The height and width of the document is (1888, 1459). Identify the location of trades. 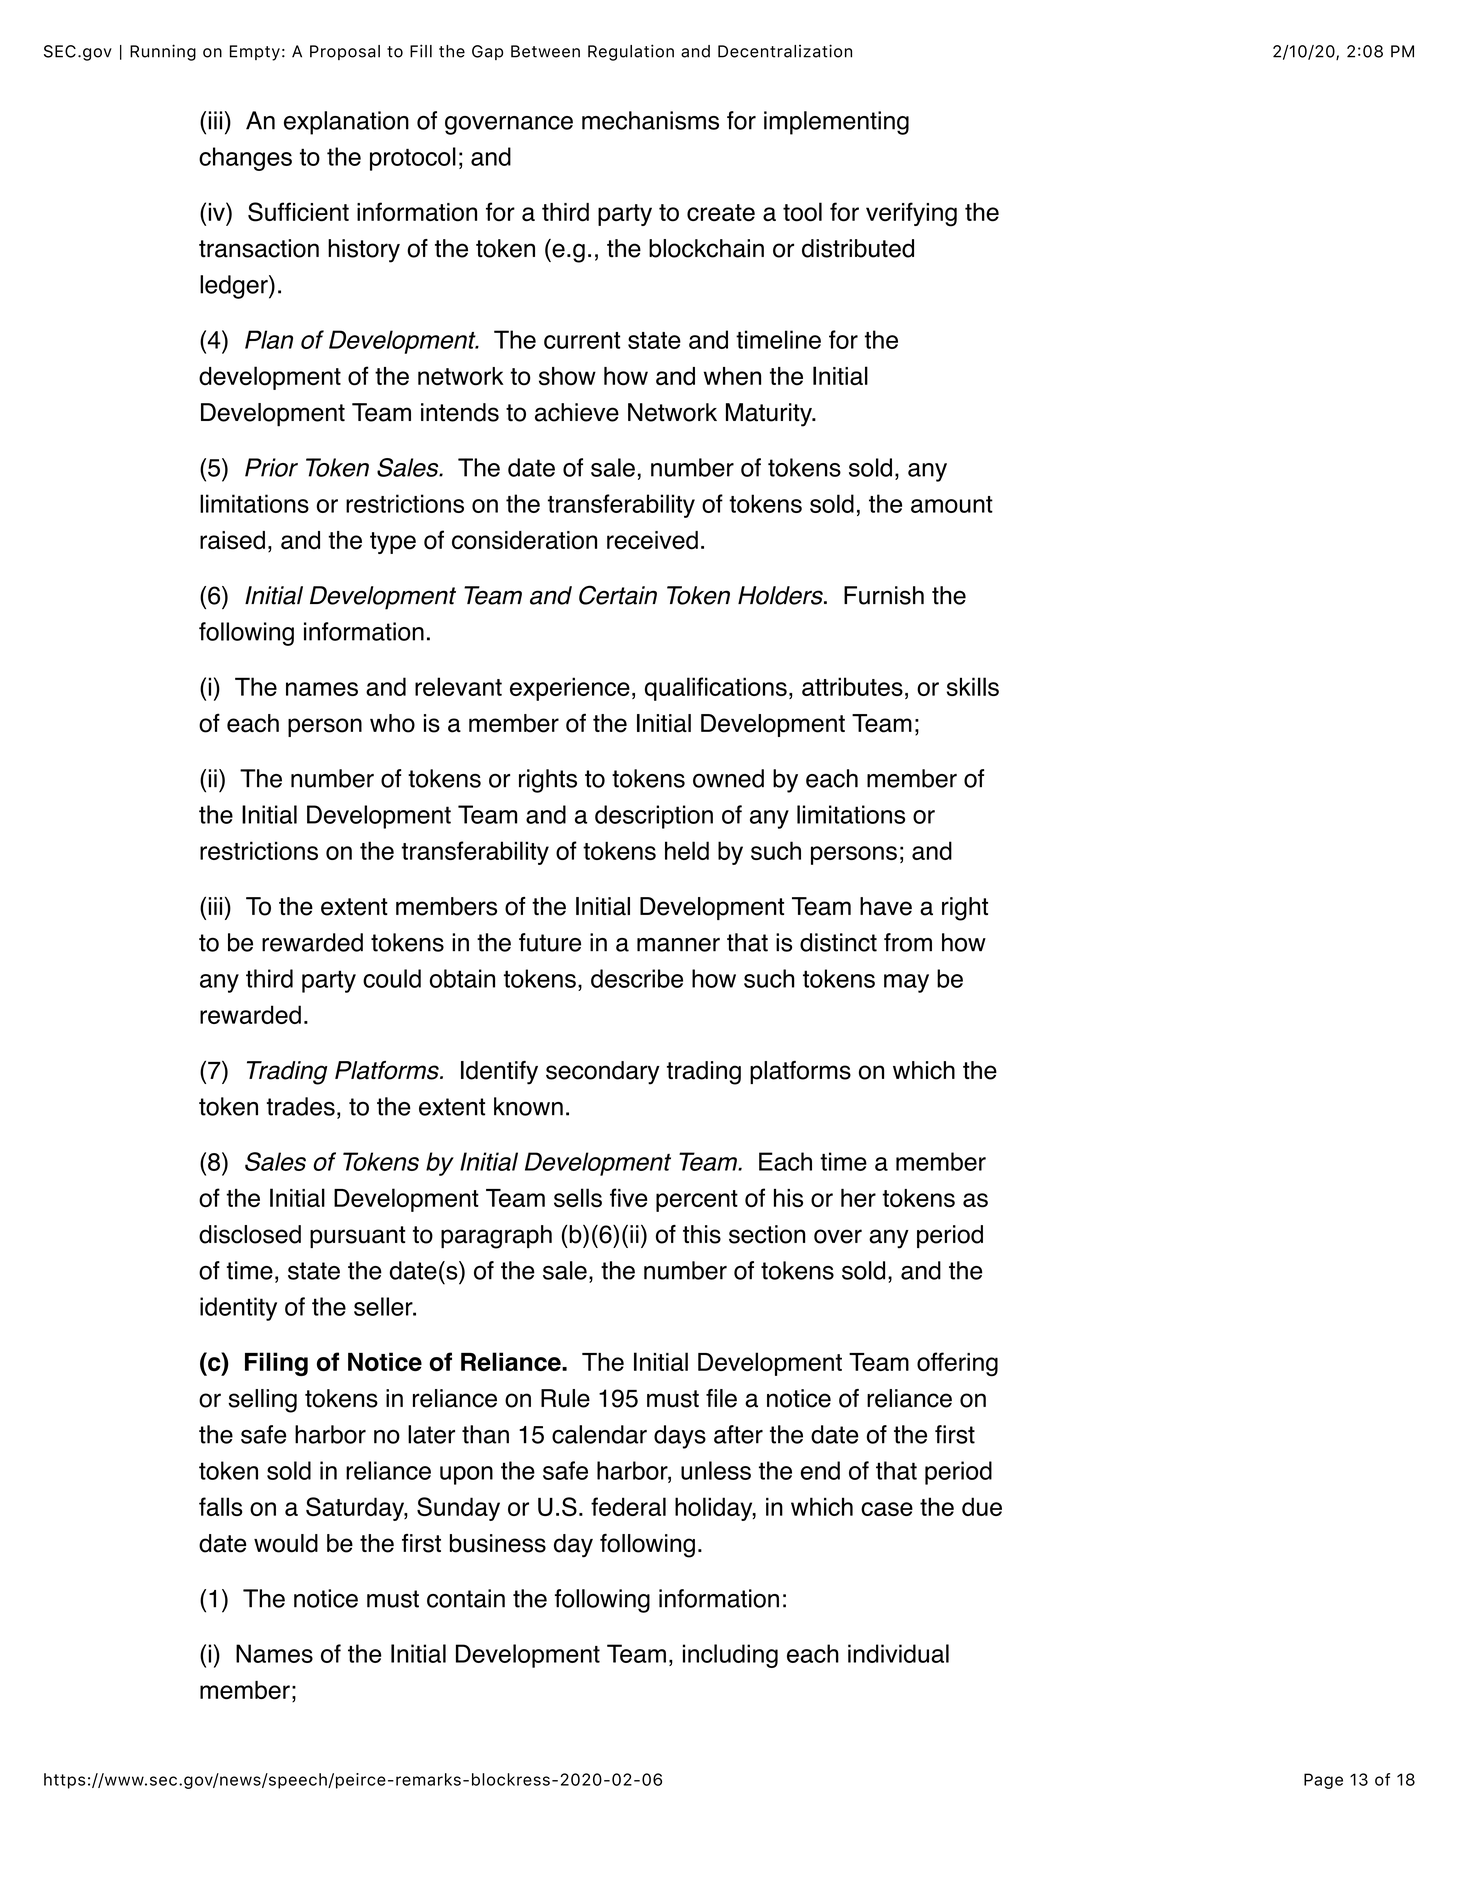
(300, 1106).
